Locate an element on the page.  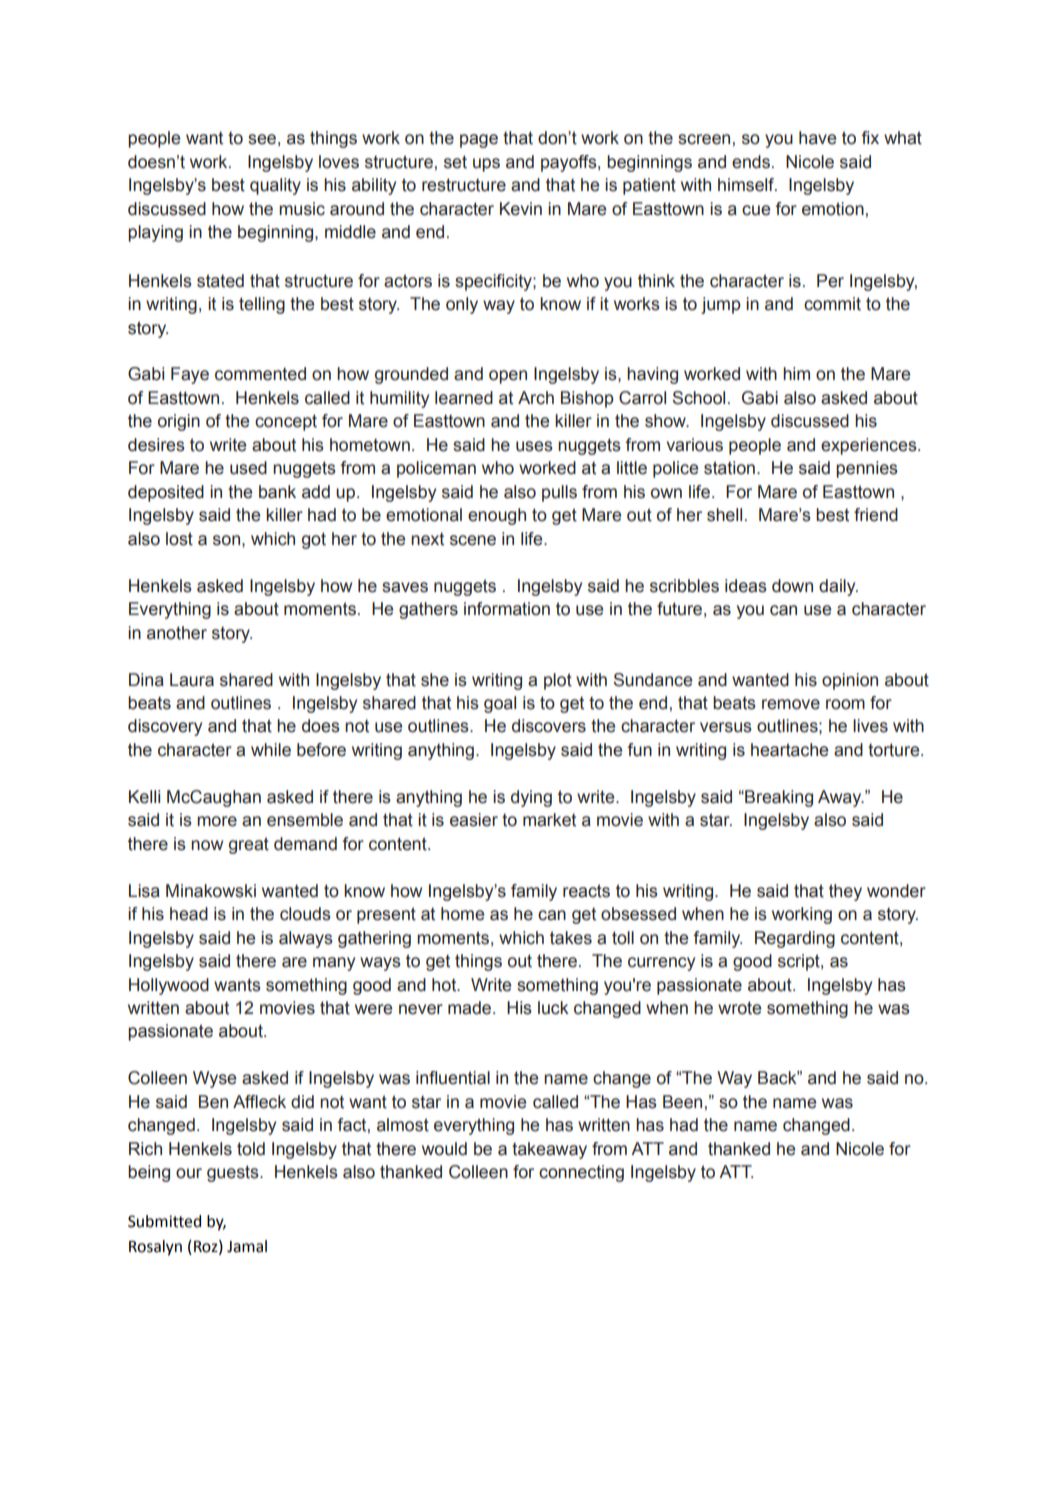
they is located at coordinates (845, 892).
